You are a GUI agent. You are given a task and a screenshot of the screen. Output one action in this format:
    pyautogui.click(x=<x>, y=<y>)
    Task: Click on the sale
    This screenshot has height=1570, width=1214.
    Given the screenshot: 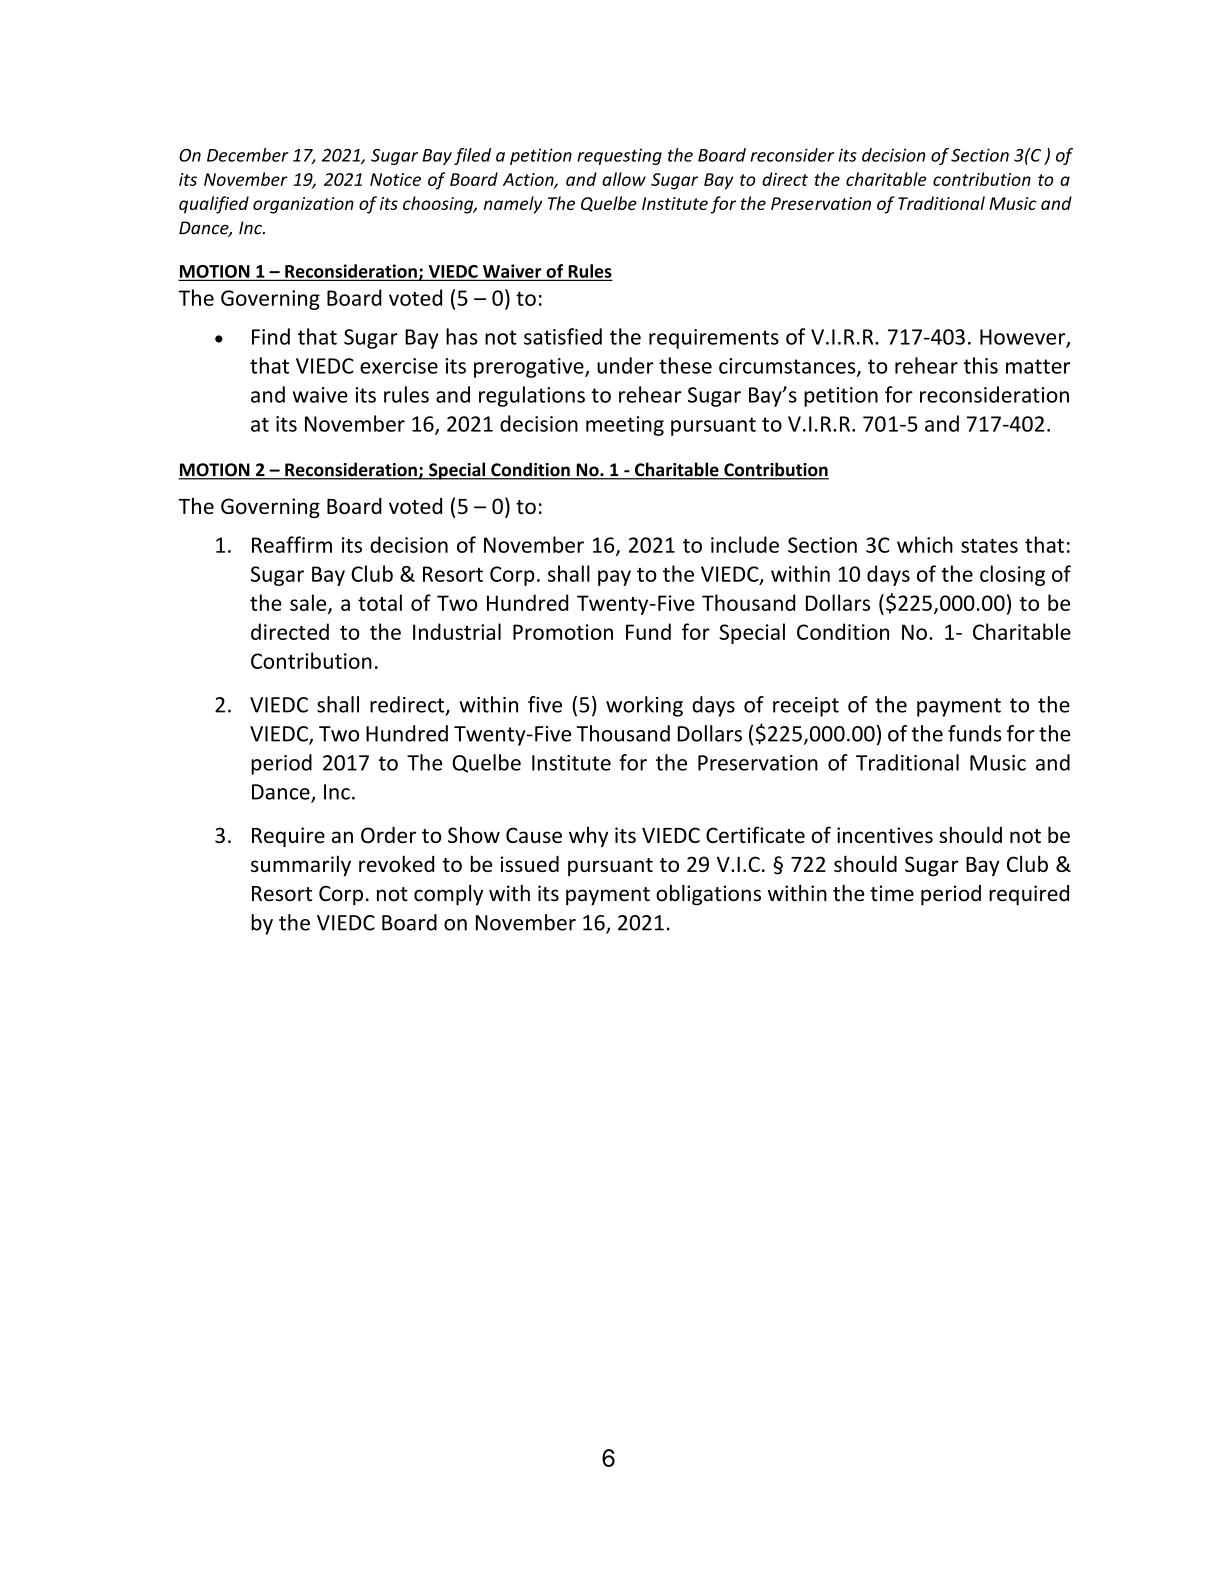 What is the action you would take?
    pyautogui.click(x=309, y=603)
